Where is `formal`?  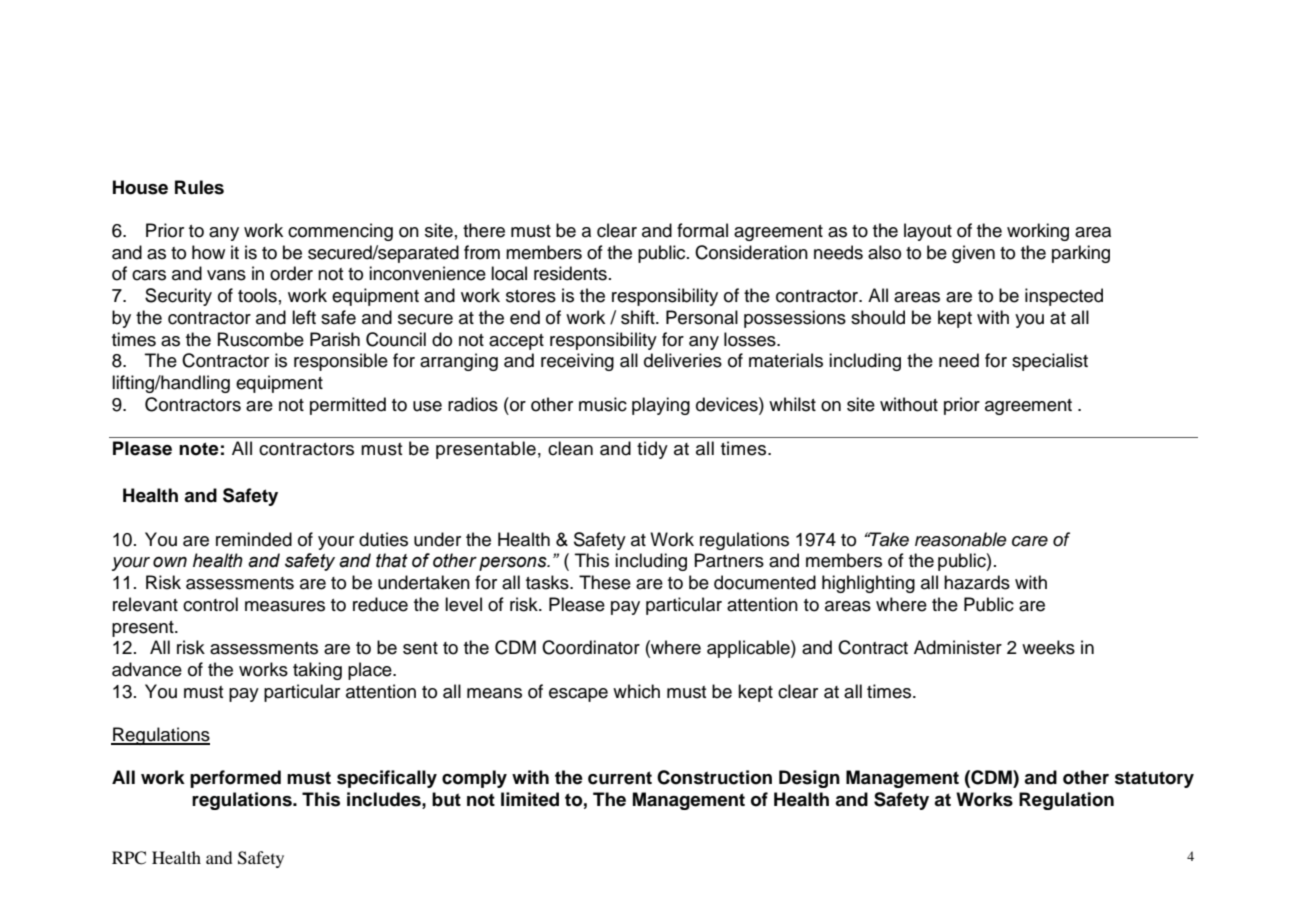 formal is located at coordinates (702, 230).
